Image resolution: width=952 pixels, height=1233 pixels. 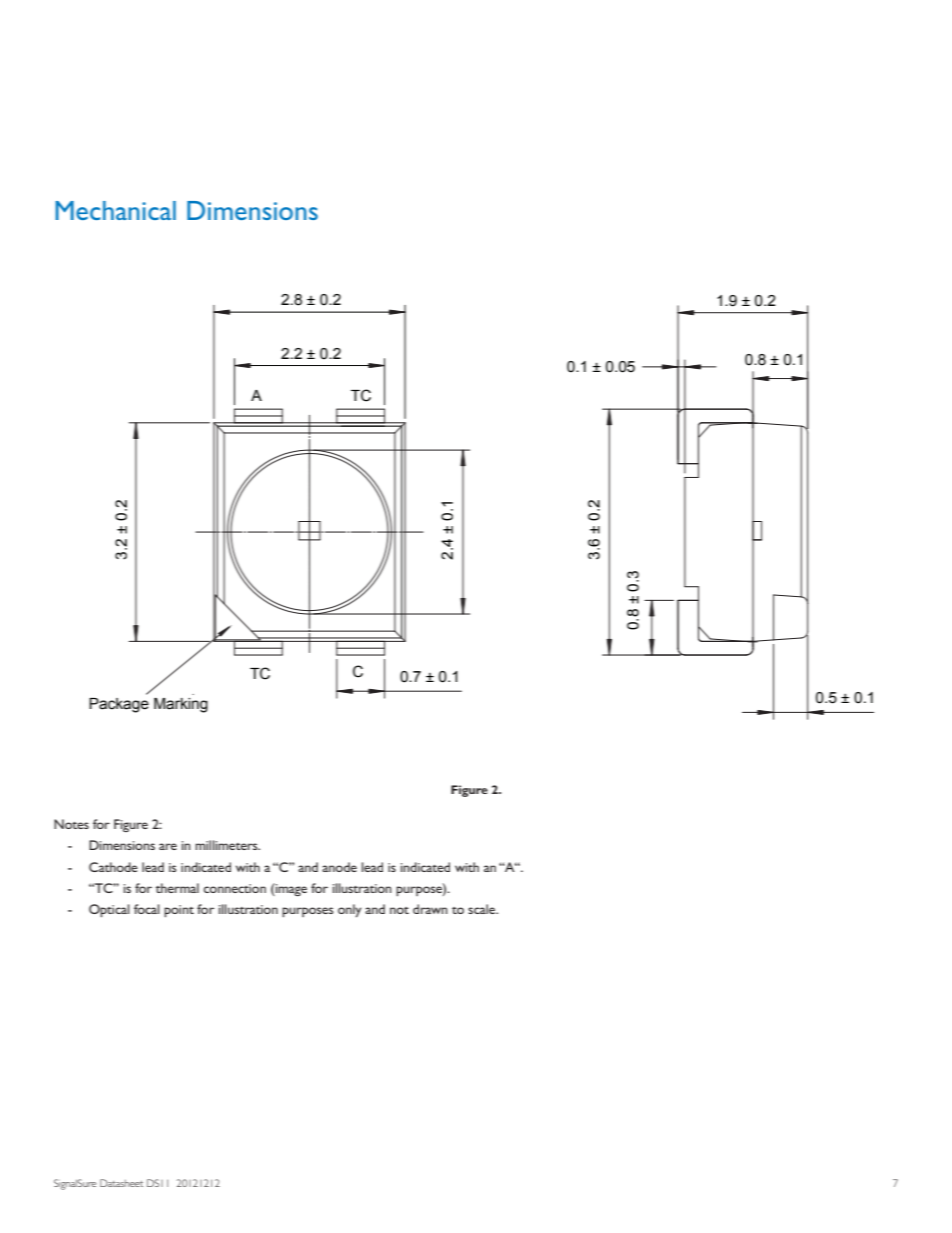 What do you see at coordinates (115, 210) in the screenshot?
I see `Mechanical` at bounding box center [115, 210].
